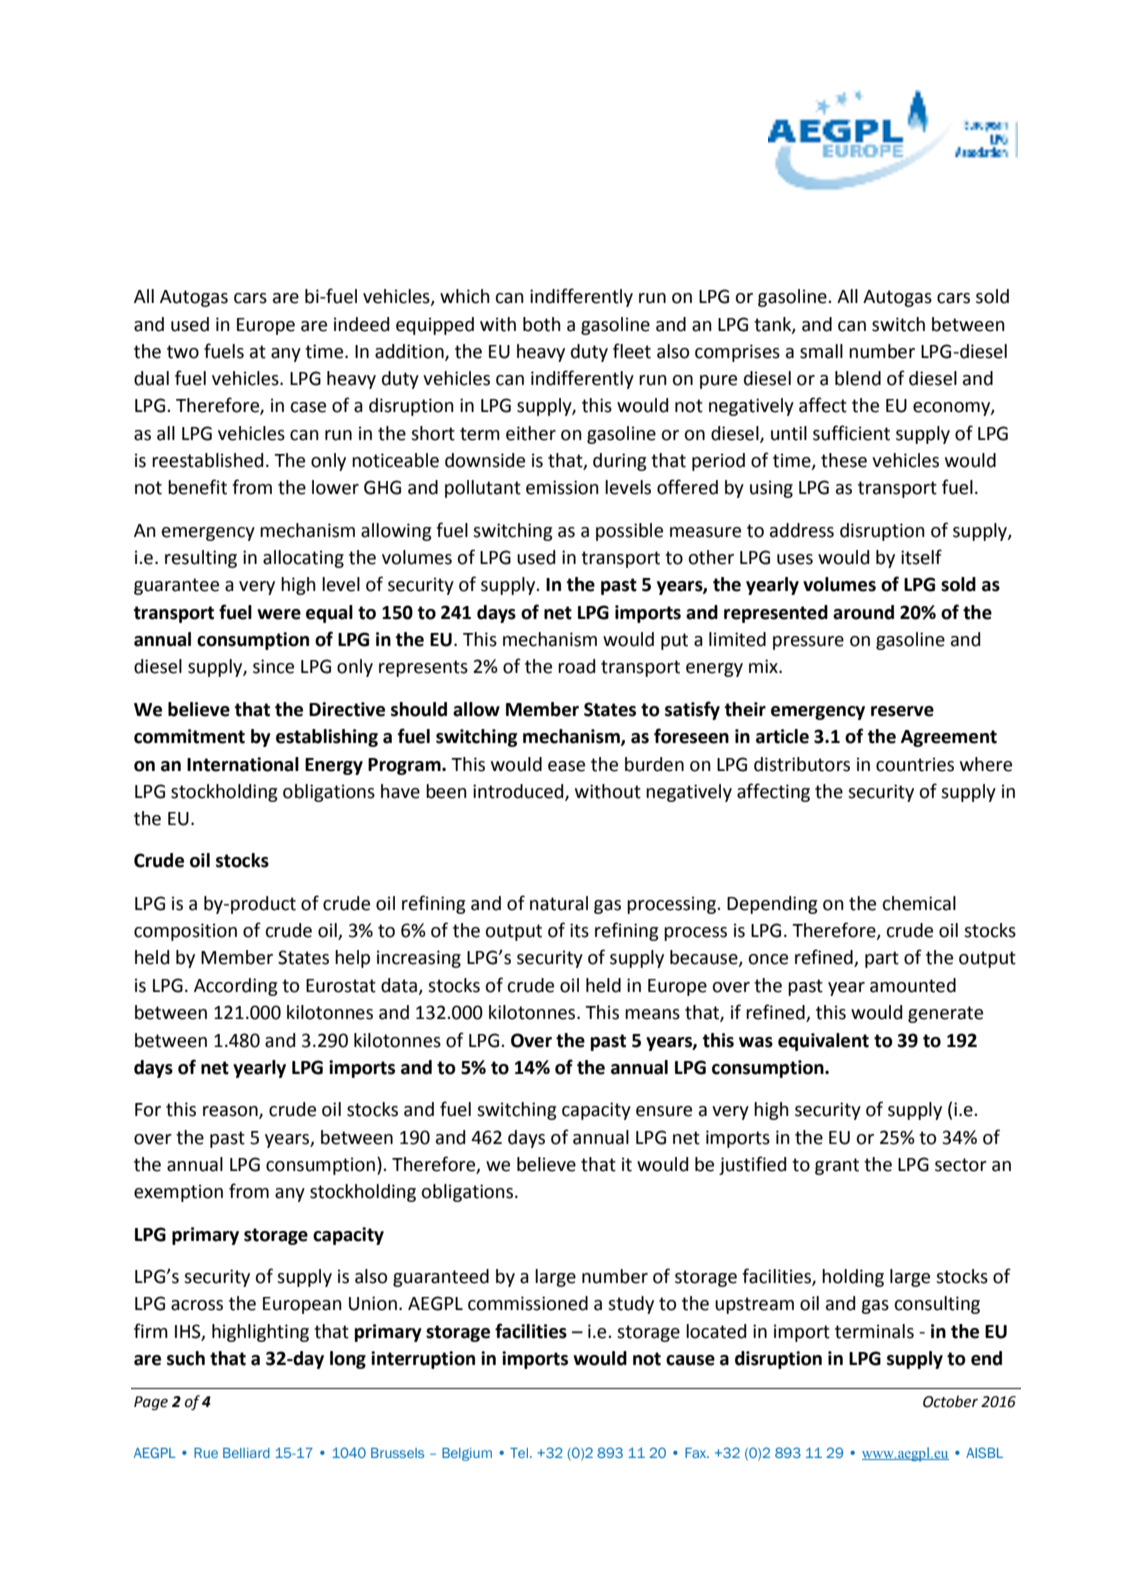  Describe the element at coordinates (821, 351) in the document. I see `small` at that location.
